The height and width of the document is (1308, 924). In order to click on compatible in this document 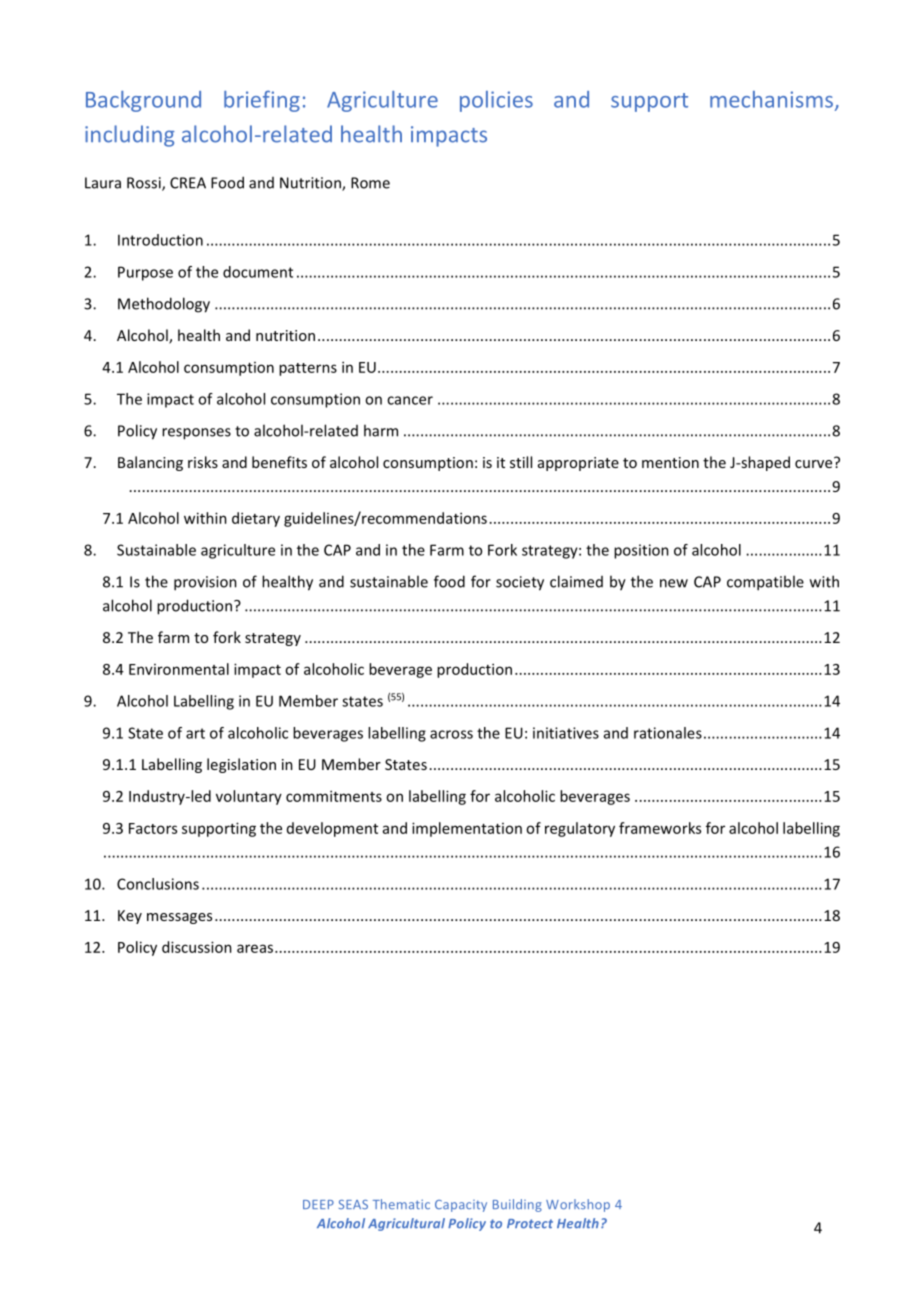, I will do `click(765, 583)`.
